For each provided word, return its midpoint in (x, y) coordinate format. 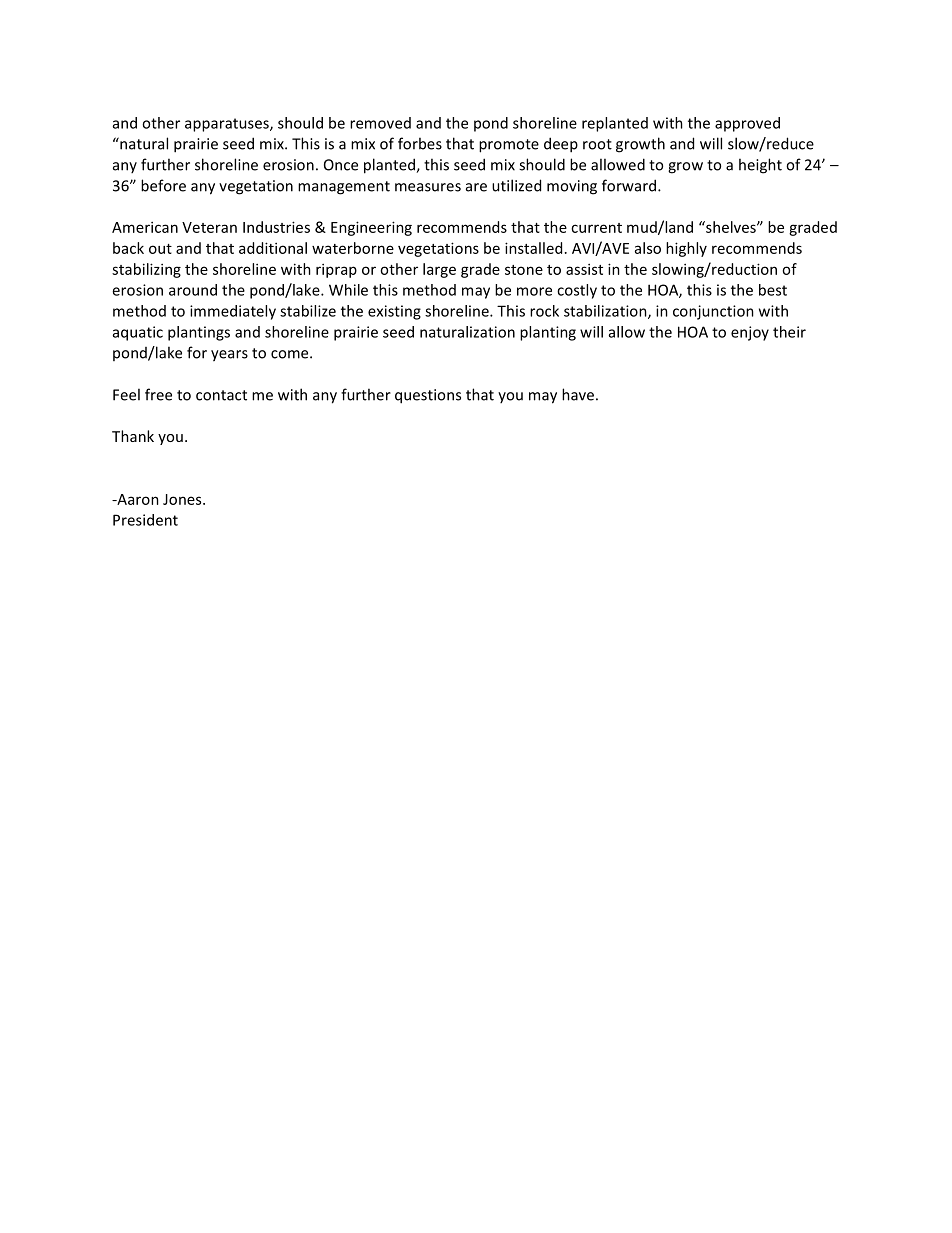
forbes (420, 143)
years (229, 356)
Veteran (209, 227)
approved (747, 124)
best (773, 290)
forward (629, 185)
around (193, 290)
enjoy (750, 333)
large (439, 270)
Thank (133, 436)
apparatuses (228, 125)
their (789, 332)
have (578, 394)
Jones (183, 499)
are (476, 187)
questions (428, 396)
